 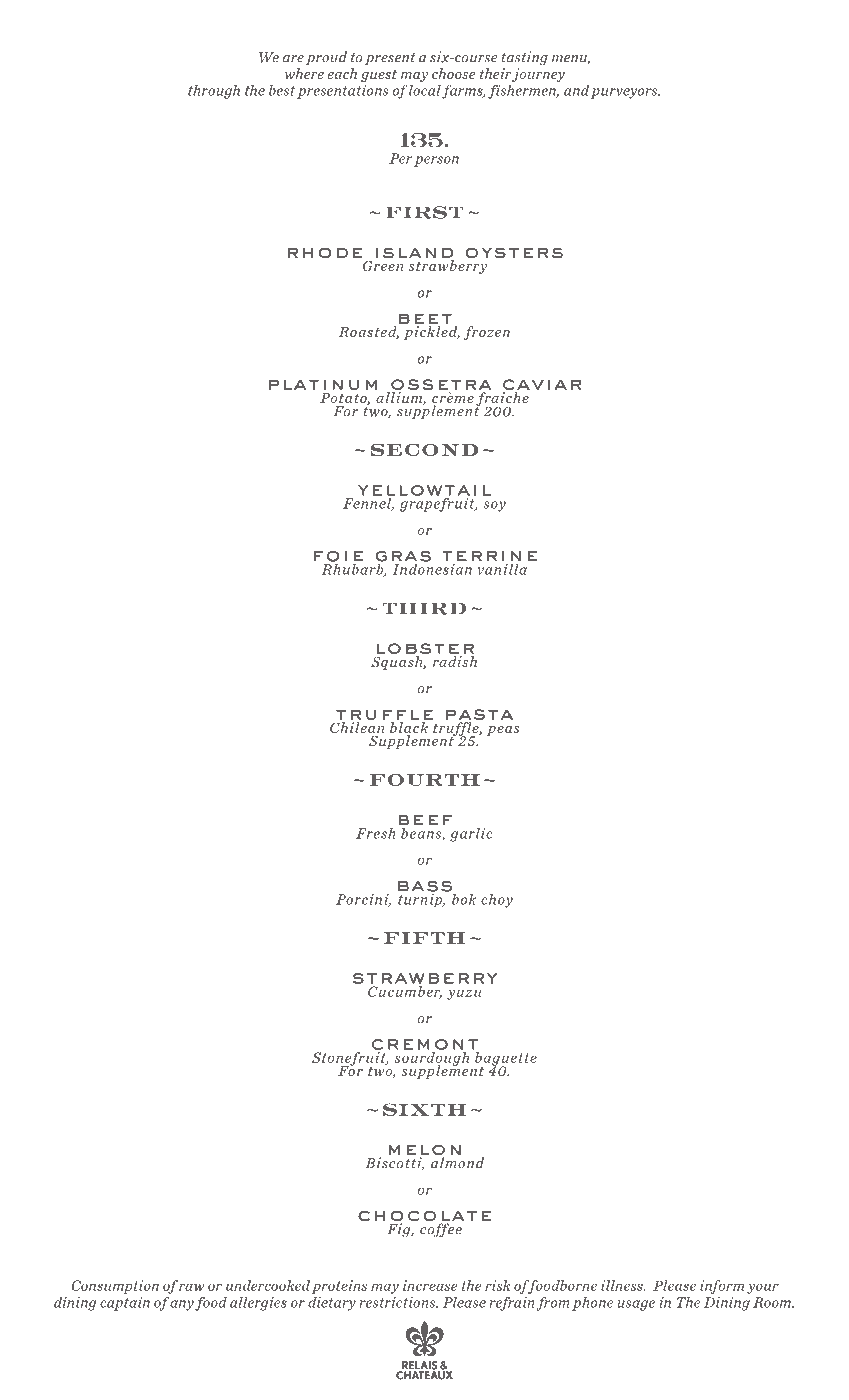 I want to click on through, so click(x=214, y=92).
